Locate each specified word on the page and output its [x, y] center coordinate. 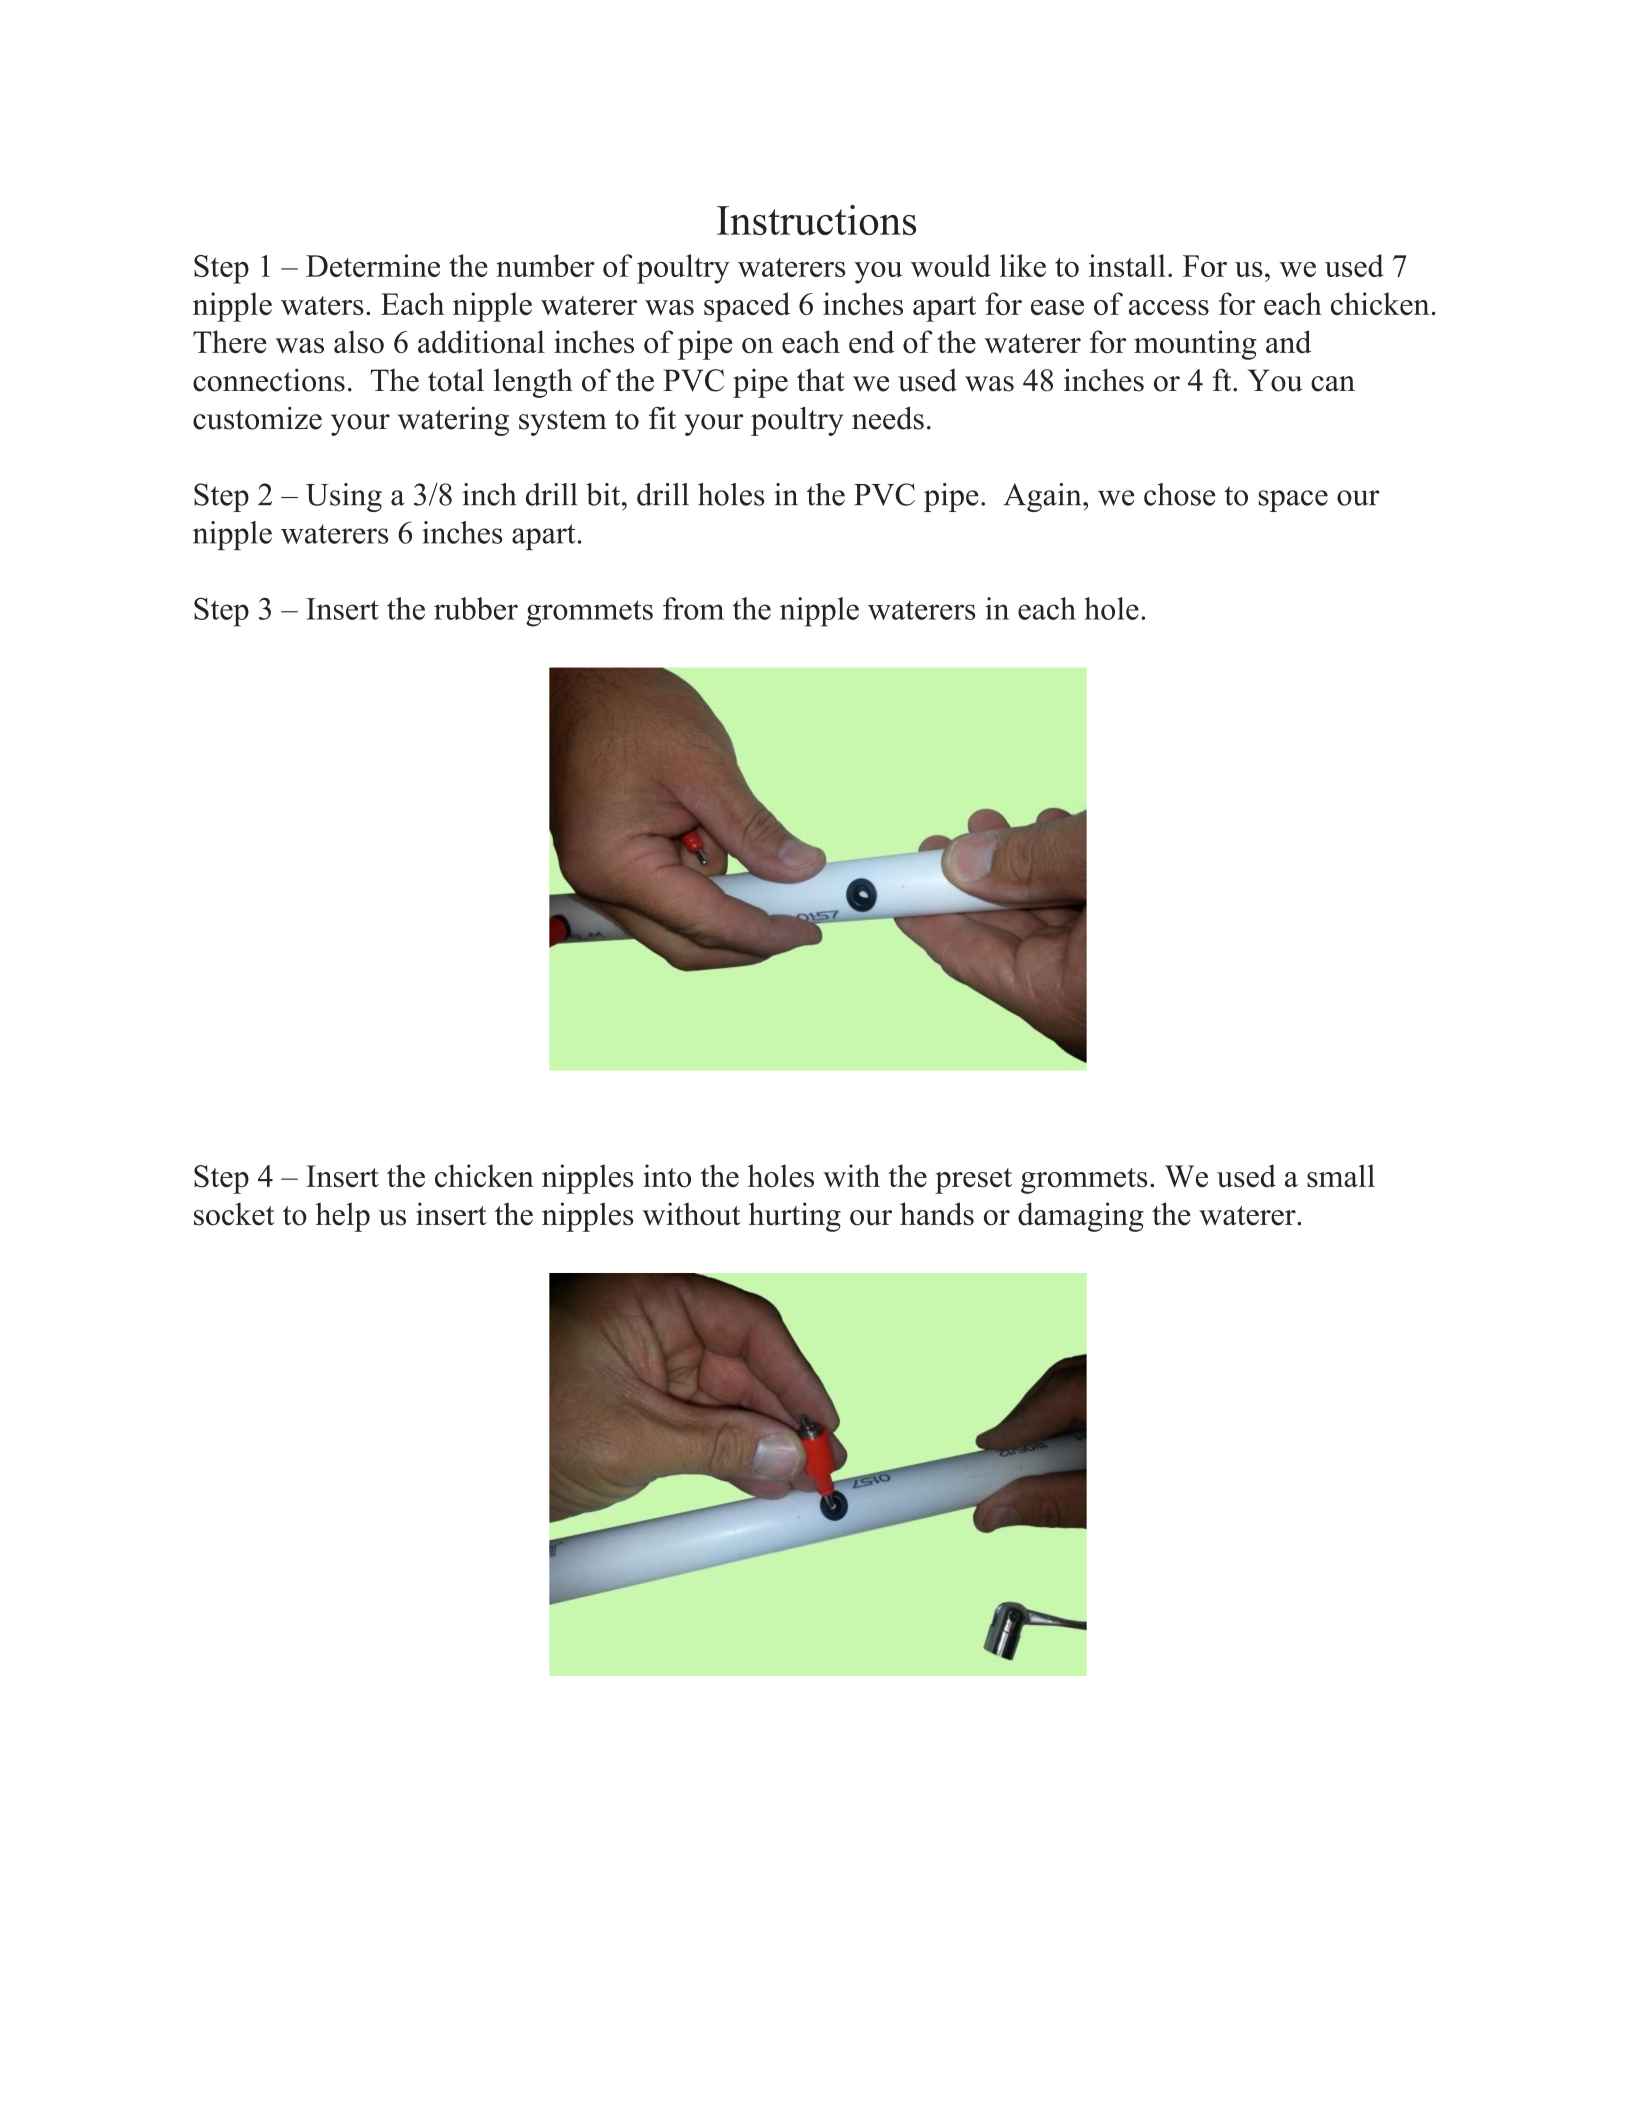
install [1127, 265]
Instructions [816, 220]
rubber [476, 608]
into [667, 1176]
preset [973, 1181]
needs [888, 418]
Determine [373, 265]
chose [1180, 494]
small [1341, 1176]
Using [344, 497]
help [343, 1217]
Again [1042, 497]
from [693, 608]
